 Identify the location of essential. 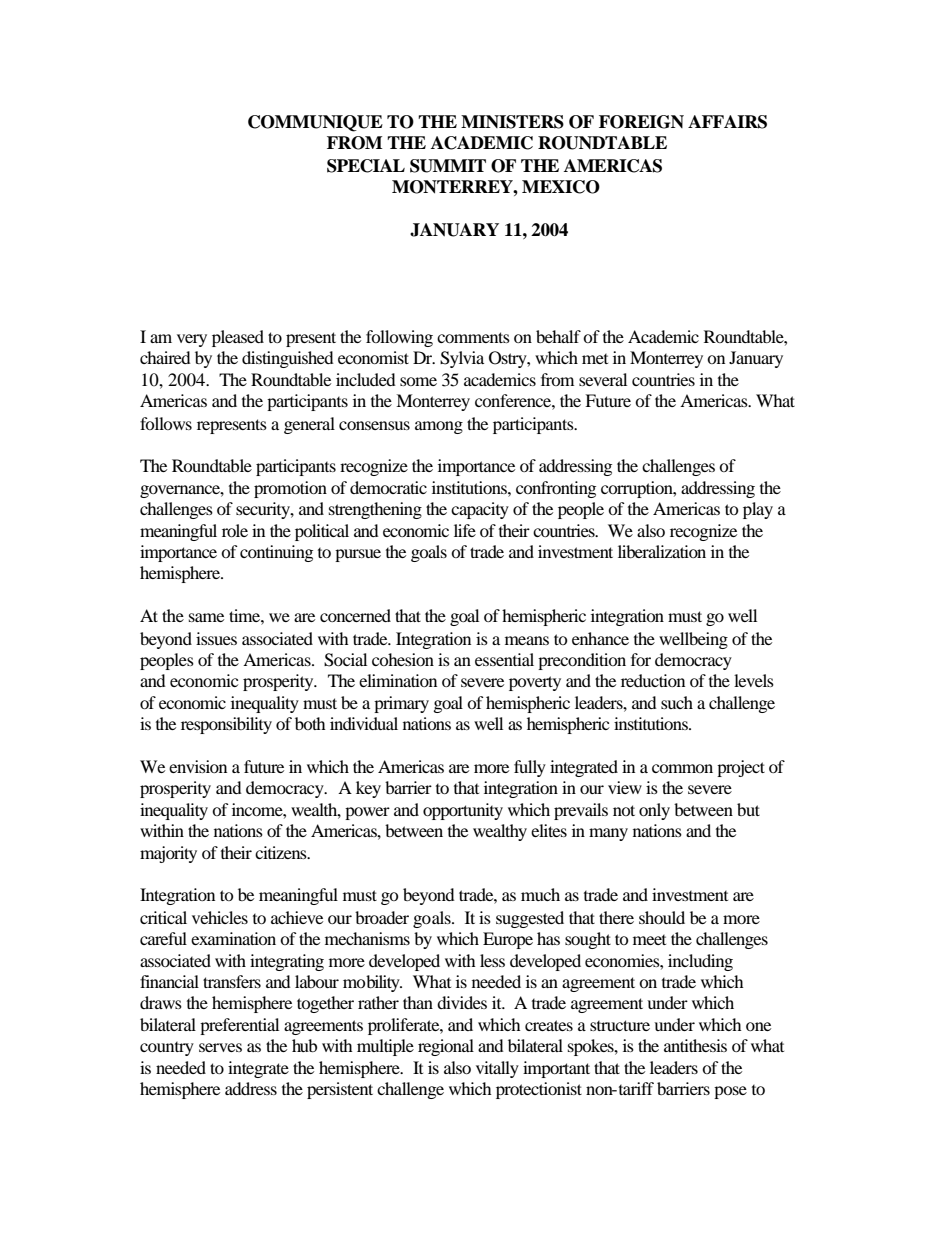
(504, 659).
